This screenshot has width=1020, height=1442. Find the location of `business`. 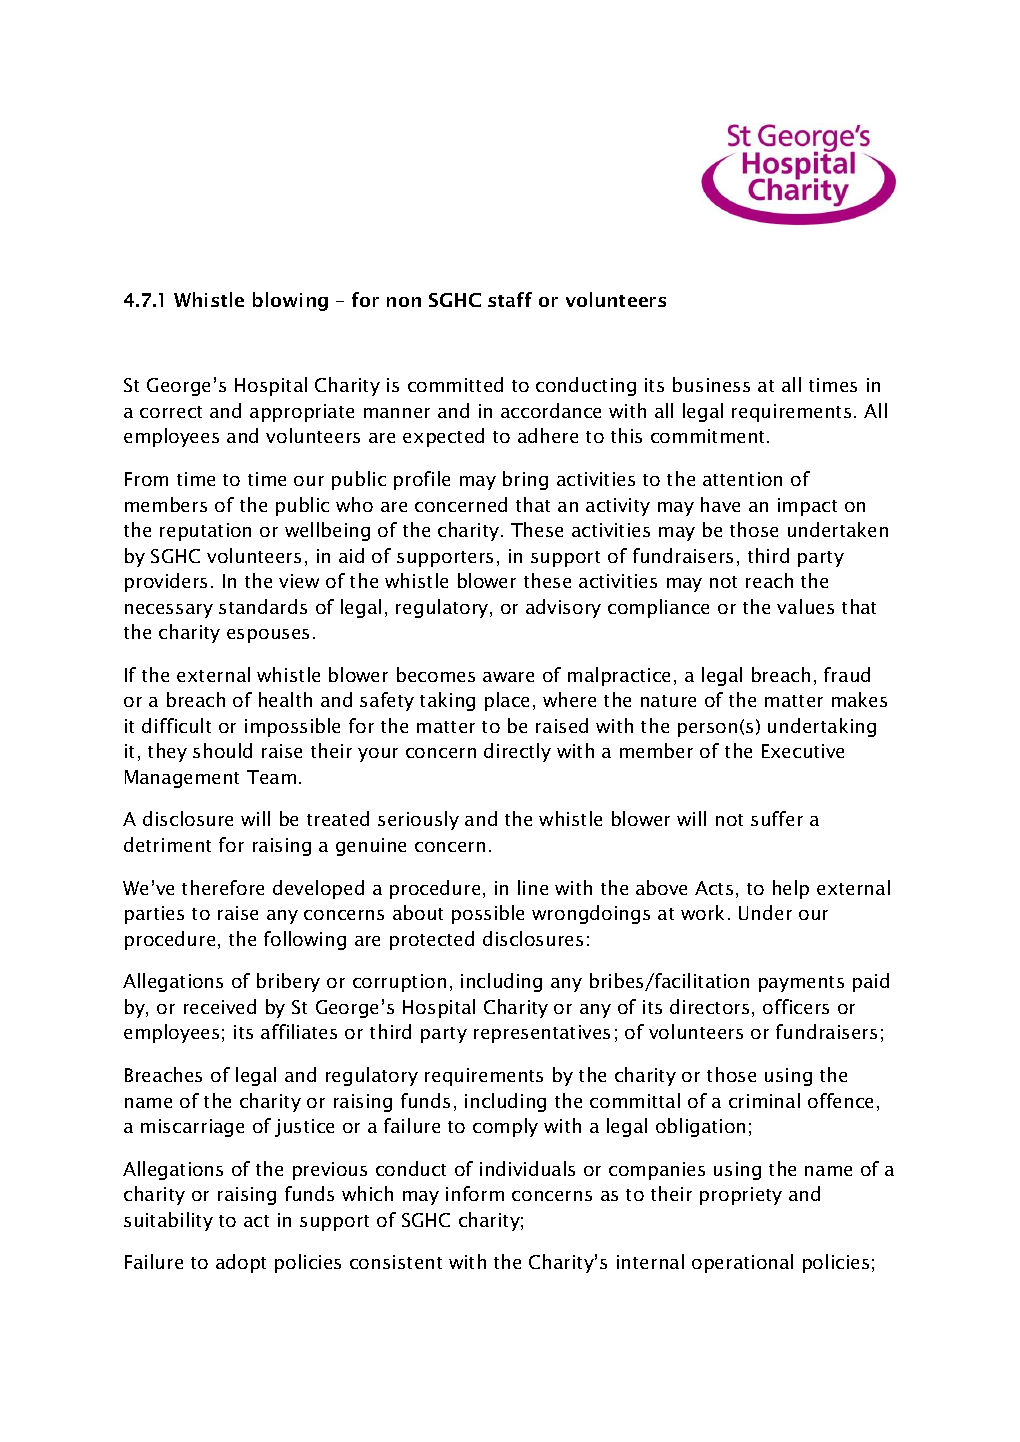

business is located at coordinates (711, 384).
